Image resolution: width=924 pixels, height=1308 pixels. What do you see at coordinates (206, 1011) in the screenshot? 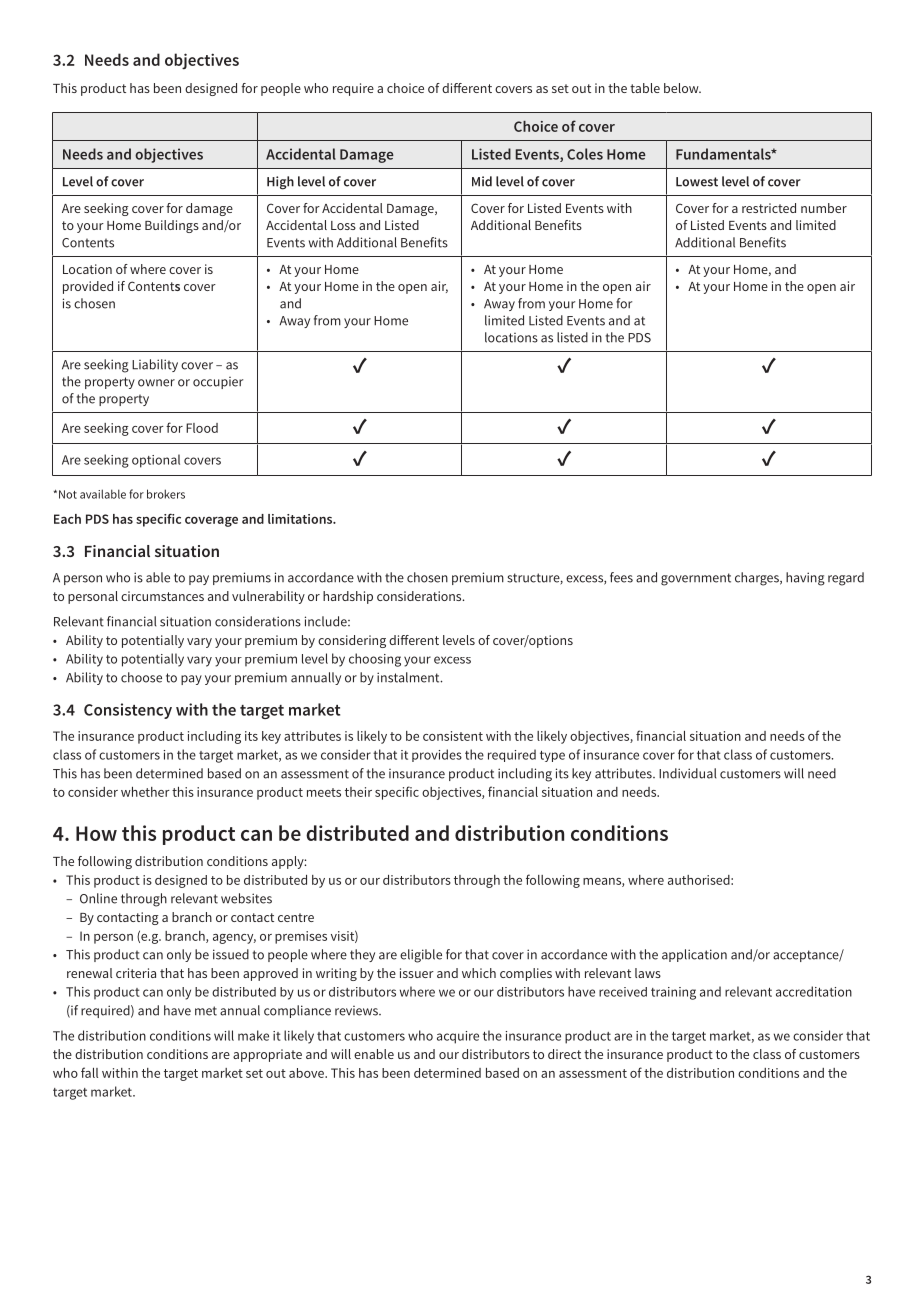
I see `met` at bounding box center [206, 1011].
